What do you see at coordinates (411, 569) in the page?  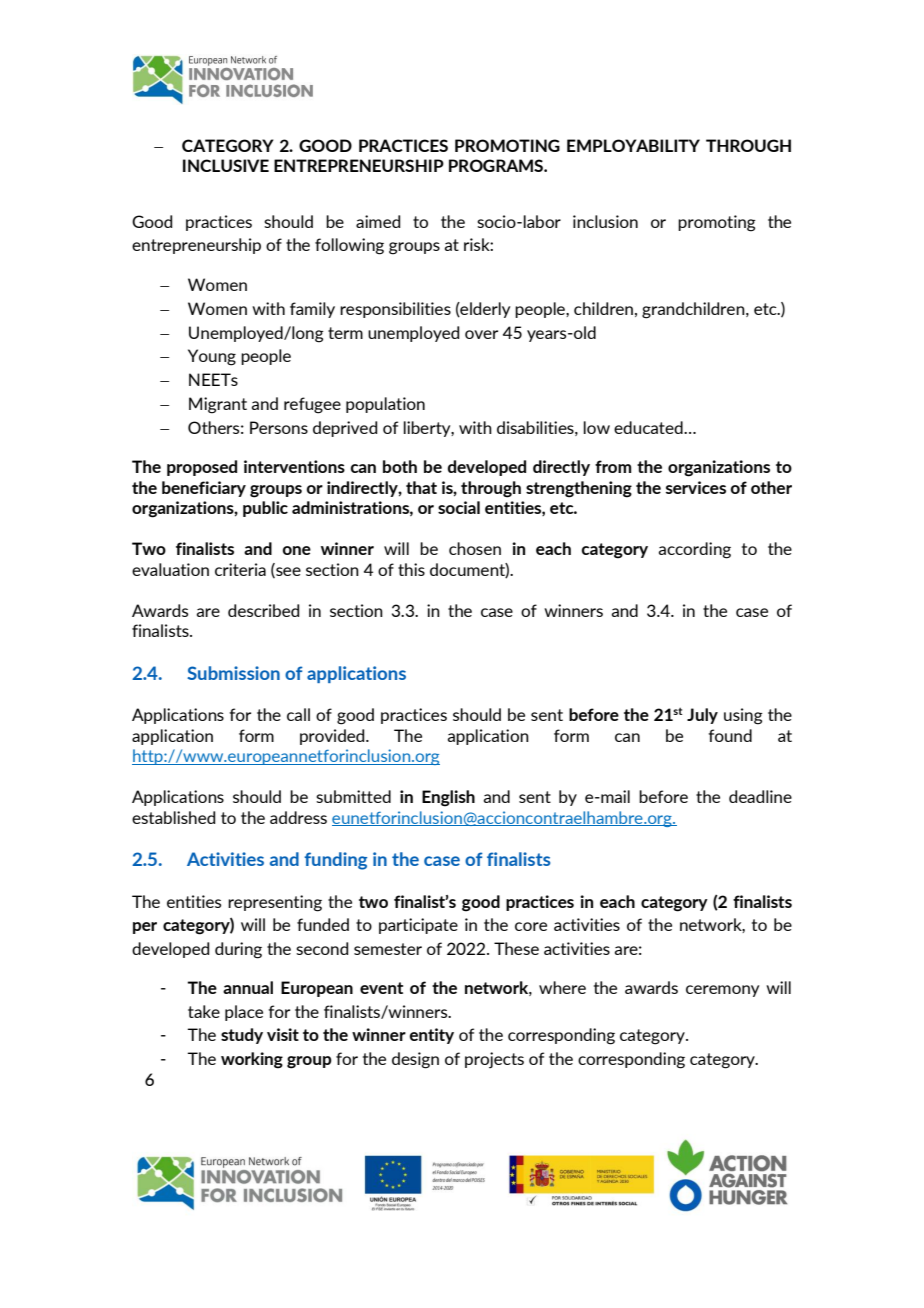 I see `this` at bounding box center [411, 569].
